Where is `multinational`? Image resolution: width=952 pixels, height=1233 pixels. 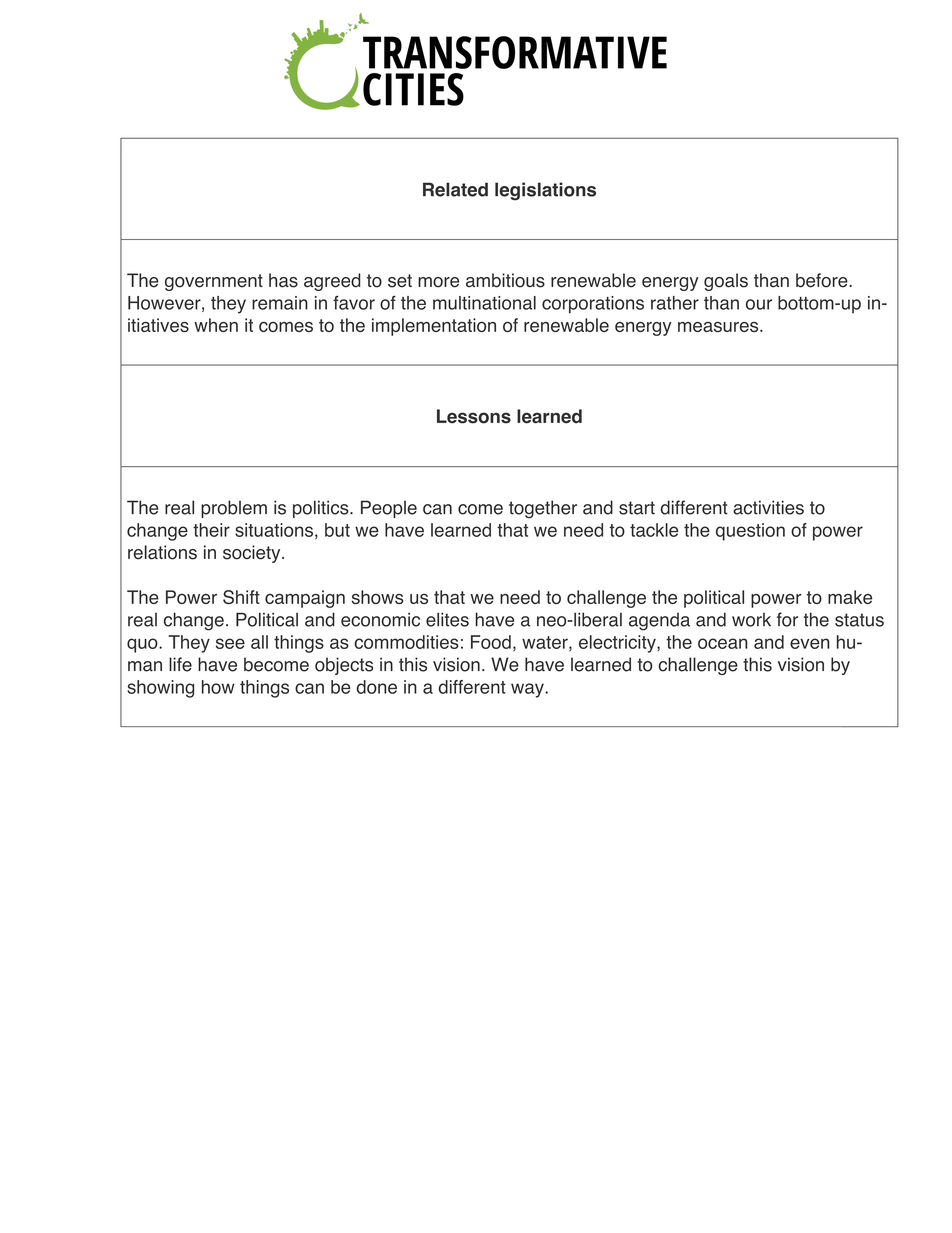
multinational is located at coordinates (484, 303).
